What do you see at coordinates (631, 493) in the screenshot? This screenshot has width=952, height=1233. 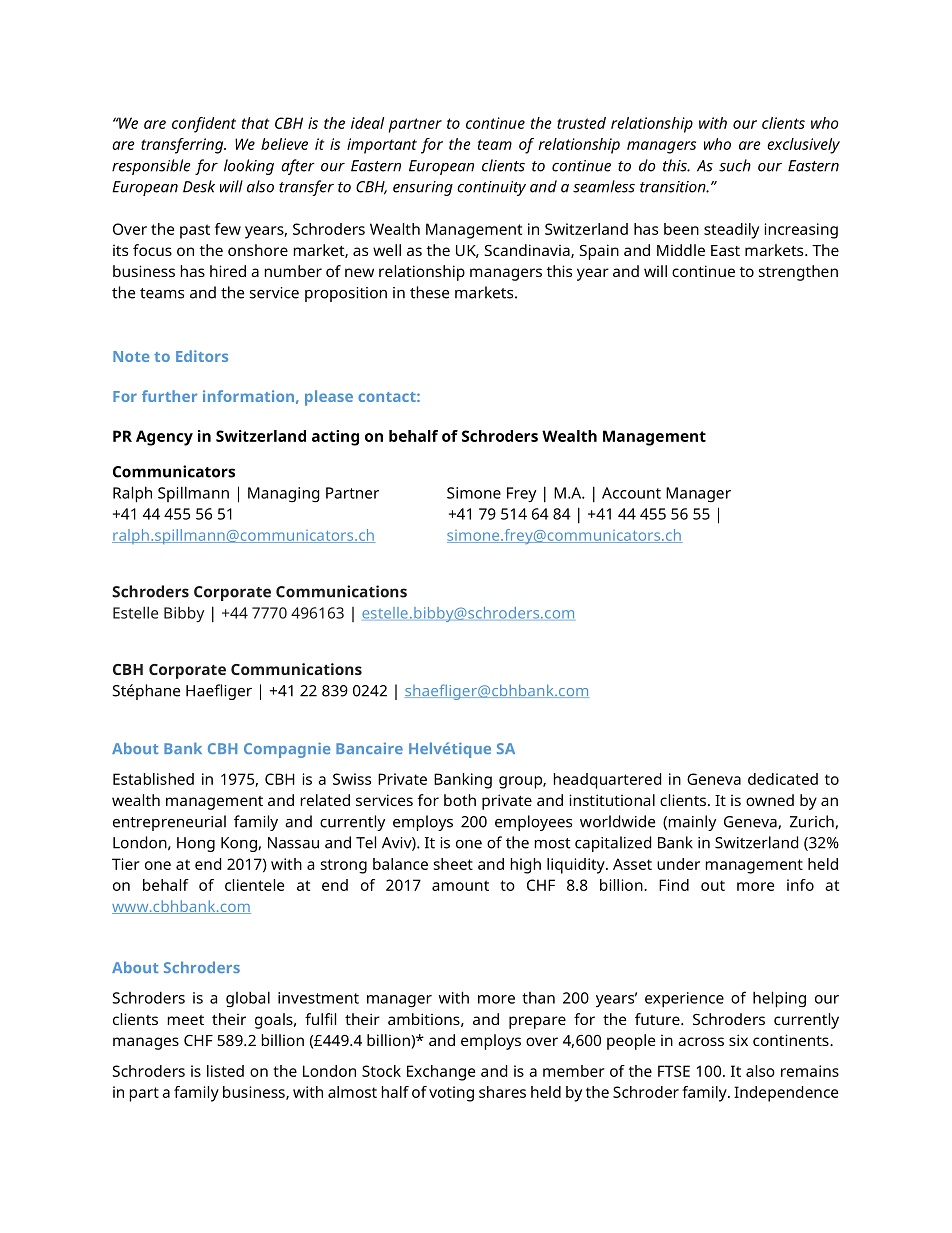 I see `Account` at bounding box center [631, 493].
